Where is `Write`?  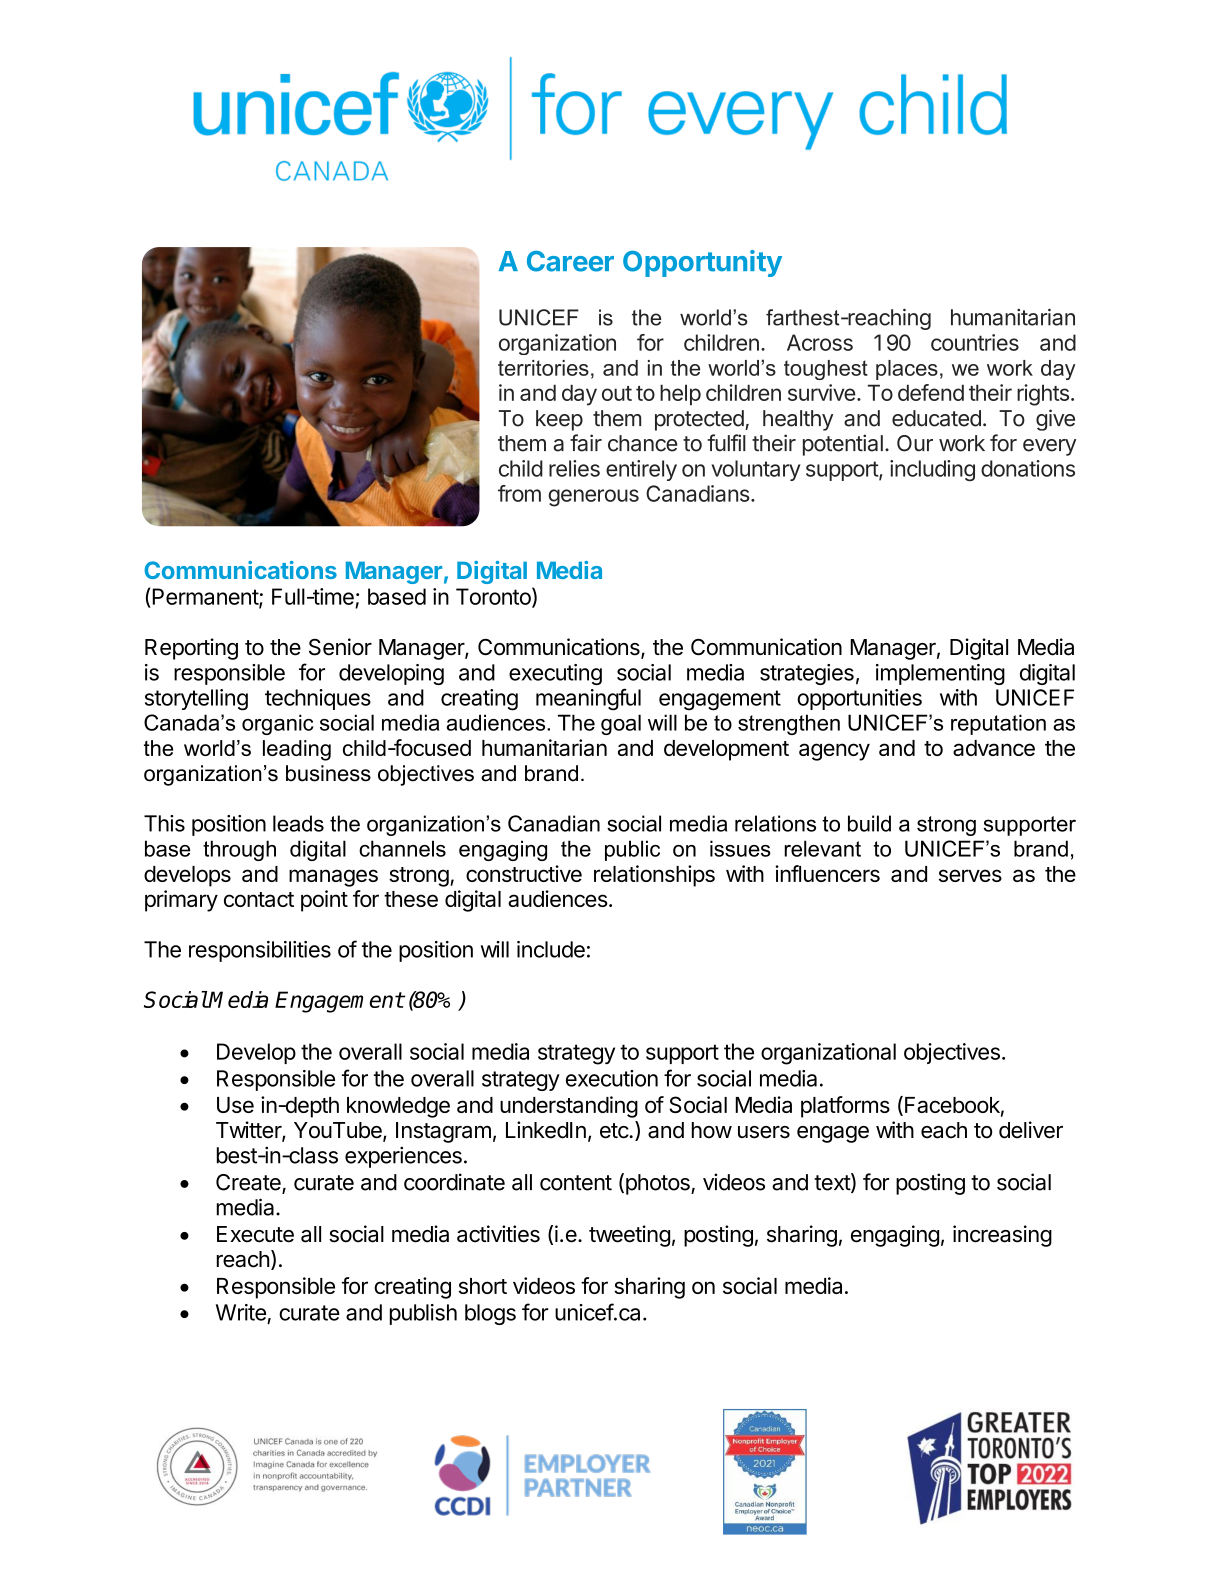
Write is located at coordinates (241, 1312).
